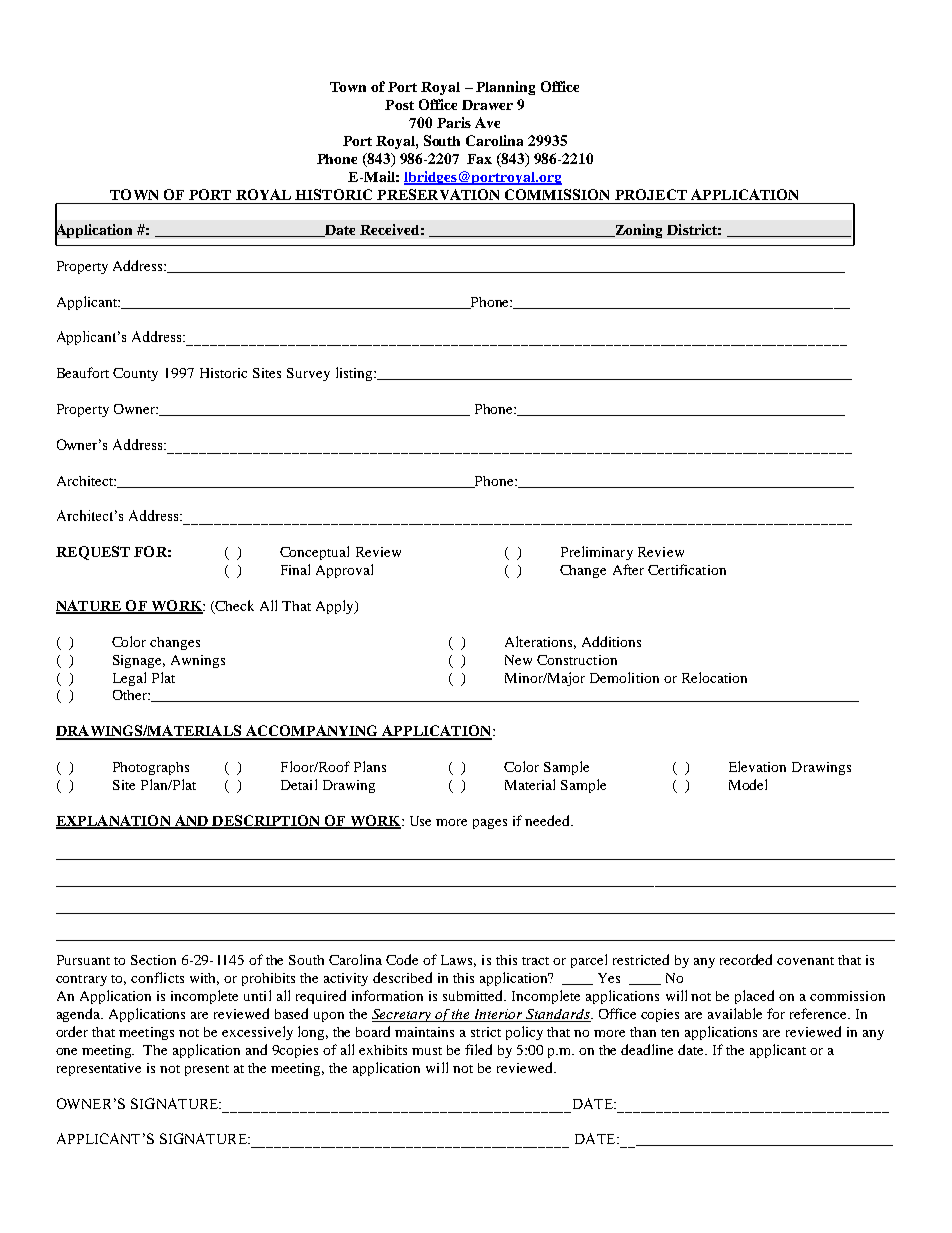  I want to click on Certification, so click(687, 569).
